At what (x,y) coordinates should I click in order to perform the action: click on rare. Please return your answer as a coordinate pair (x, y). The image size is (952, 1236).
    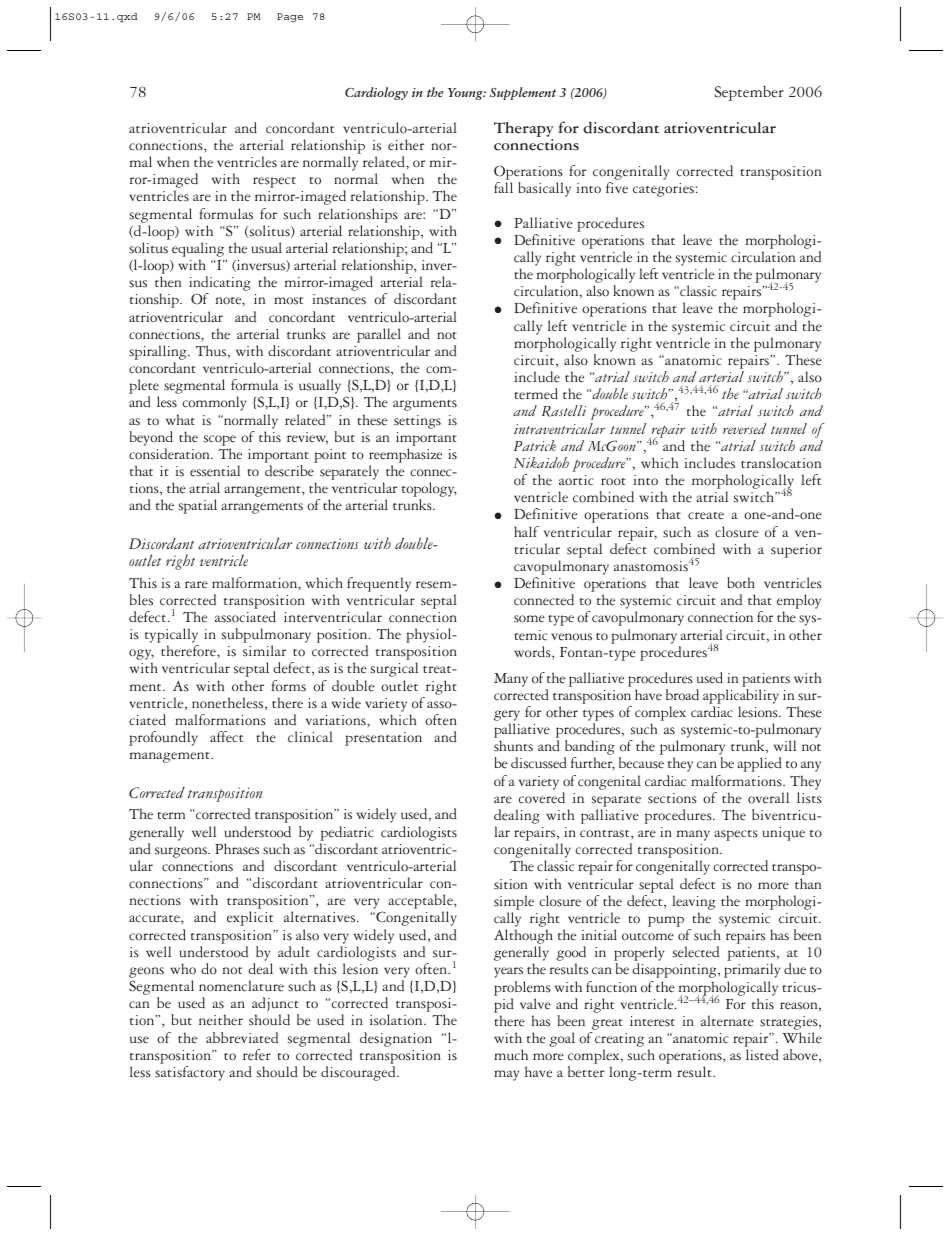
    Looking at the image, I should click on (196, 585).
